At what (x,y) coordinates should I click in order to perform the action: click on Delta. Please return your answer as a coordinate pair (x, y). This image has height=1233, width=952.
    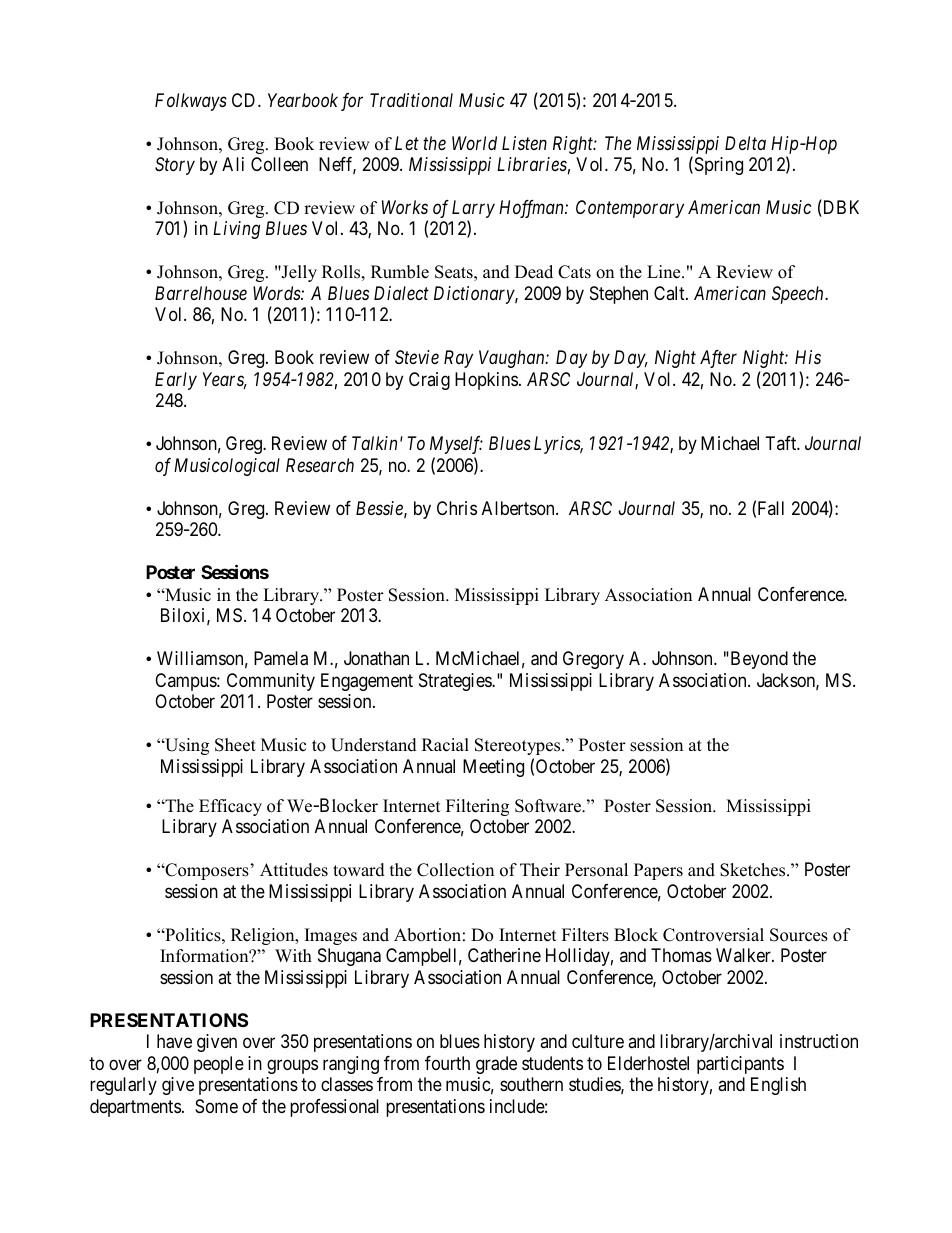
    Looking at the image, I should click on (745, 143).
